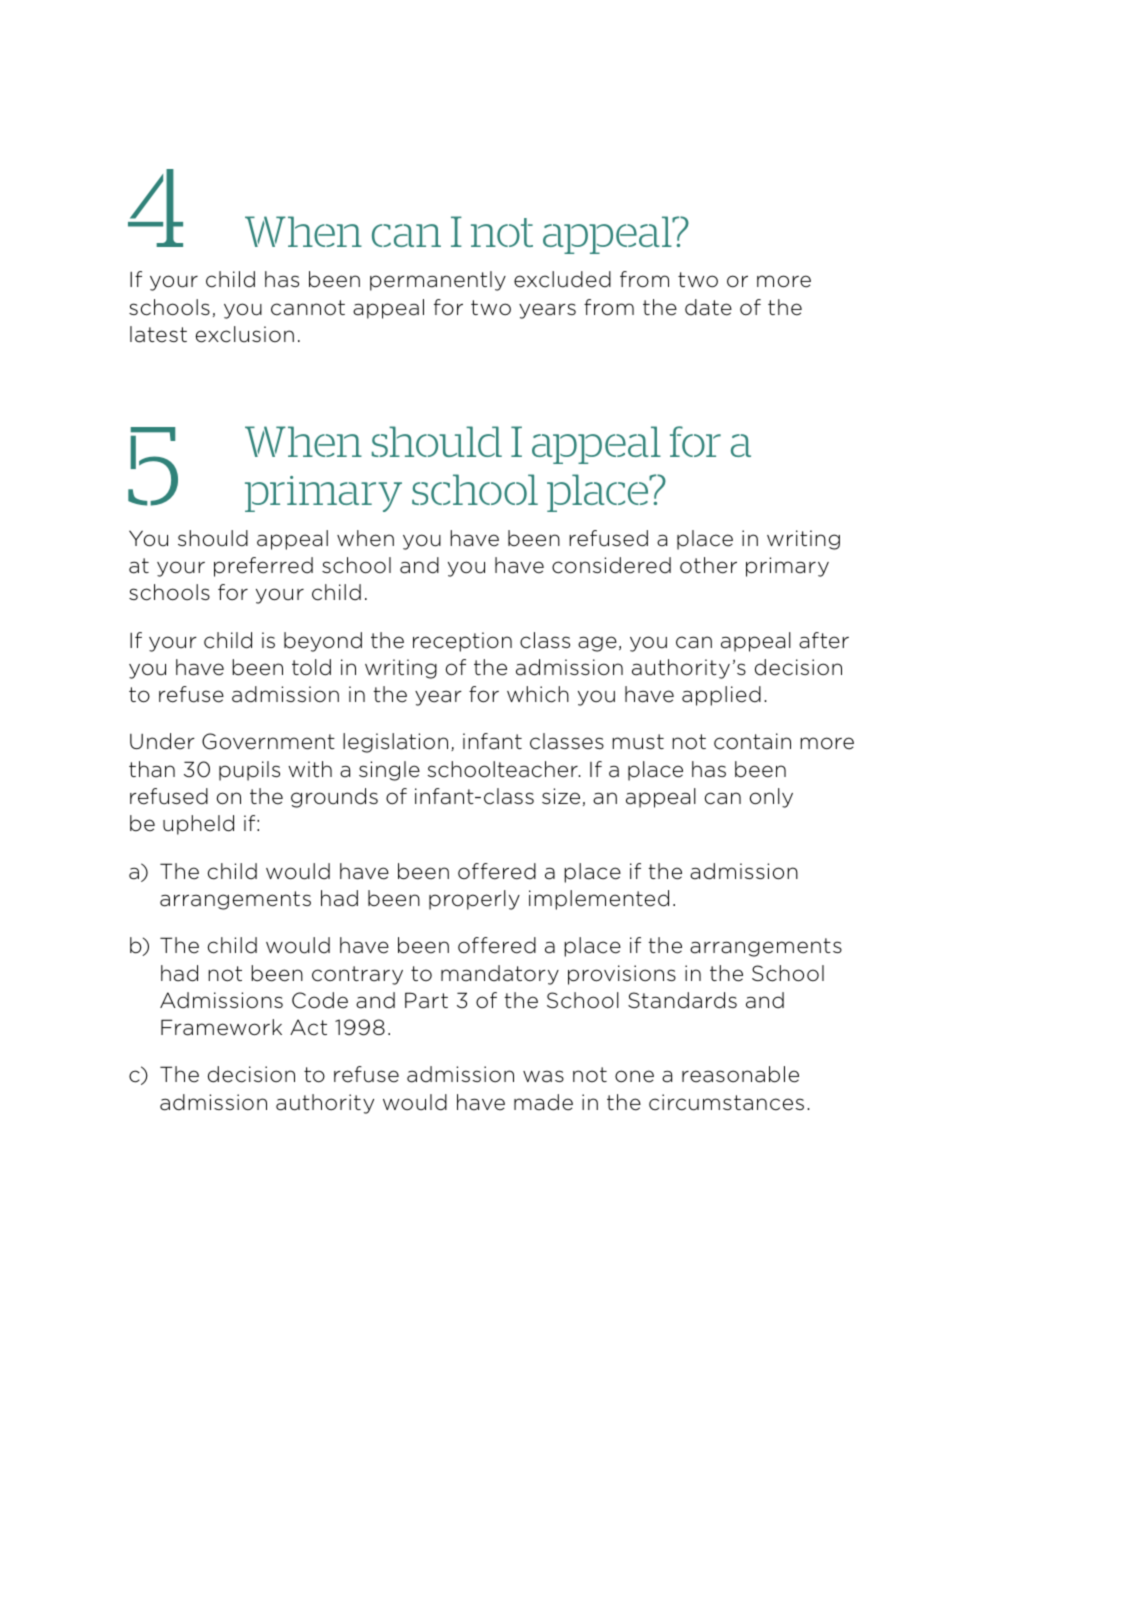 This image has height=1617, width=1142. I want to click on was, so click(543, 1076).
